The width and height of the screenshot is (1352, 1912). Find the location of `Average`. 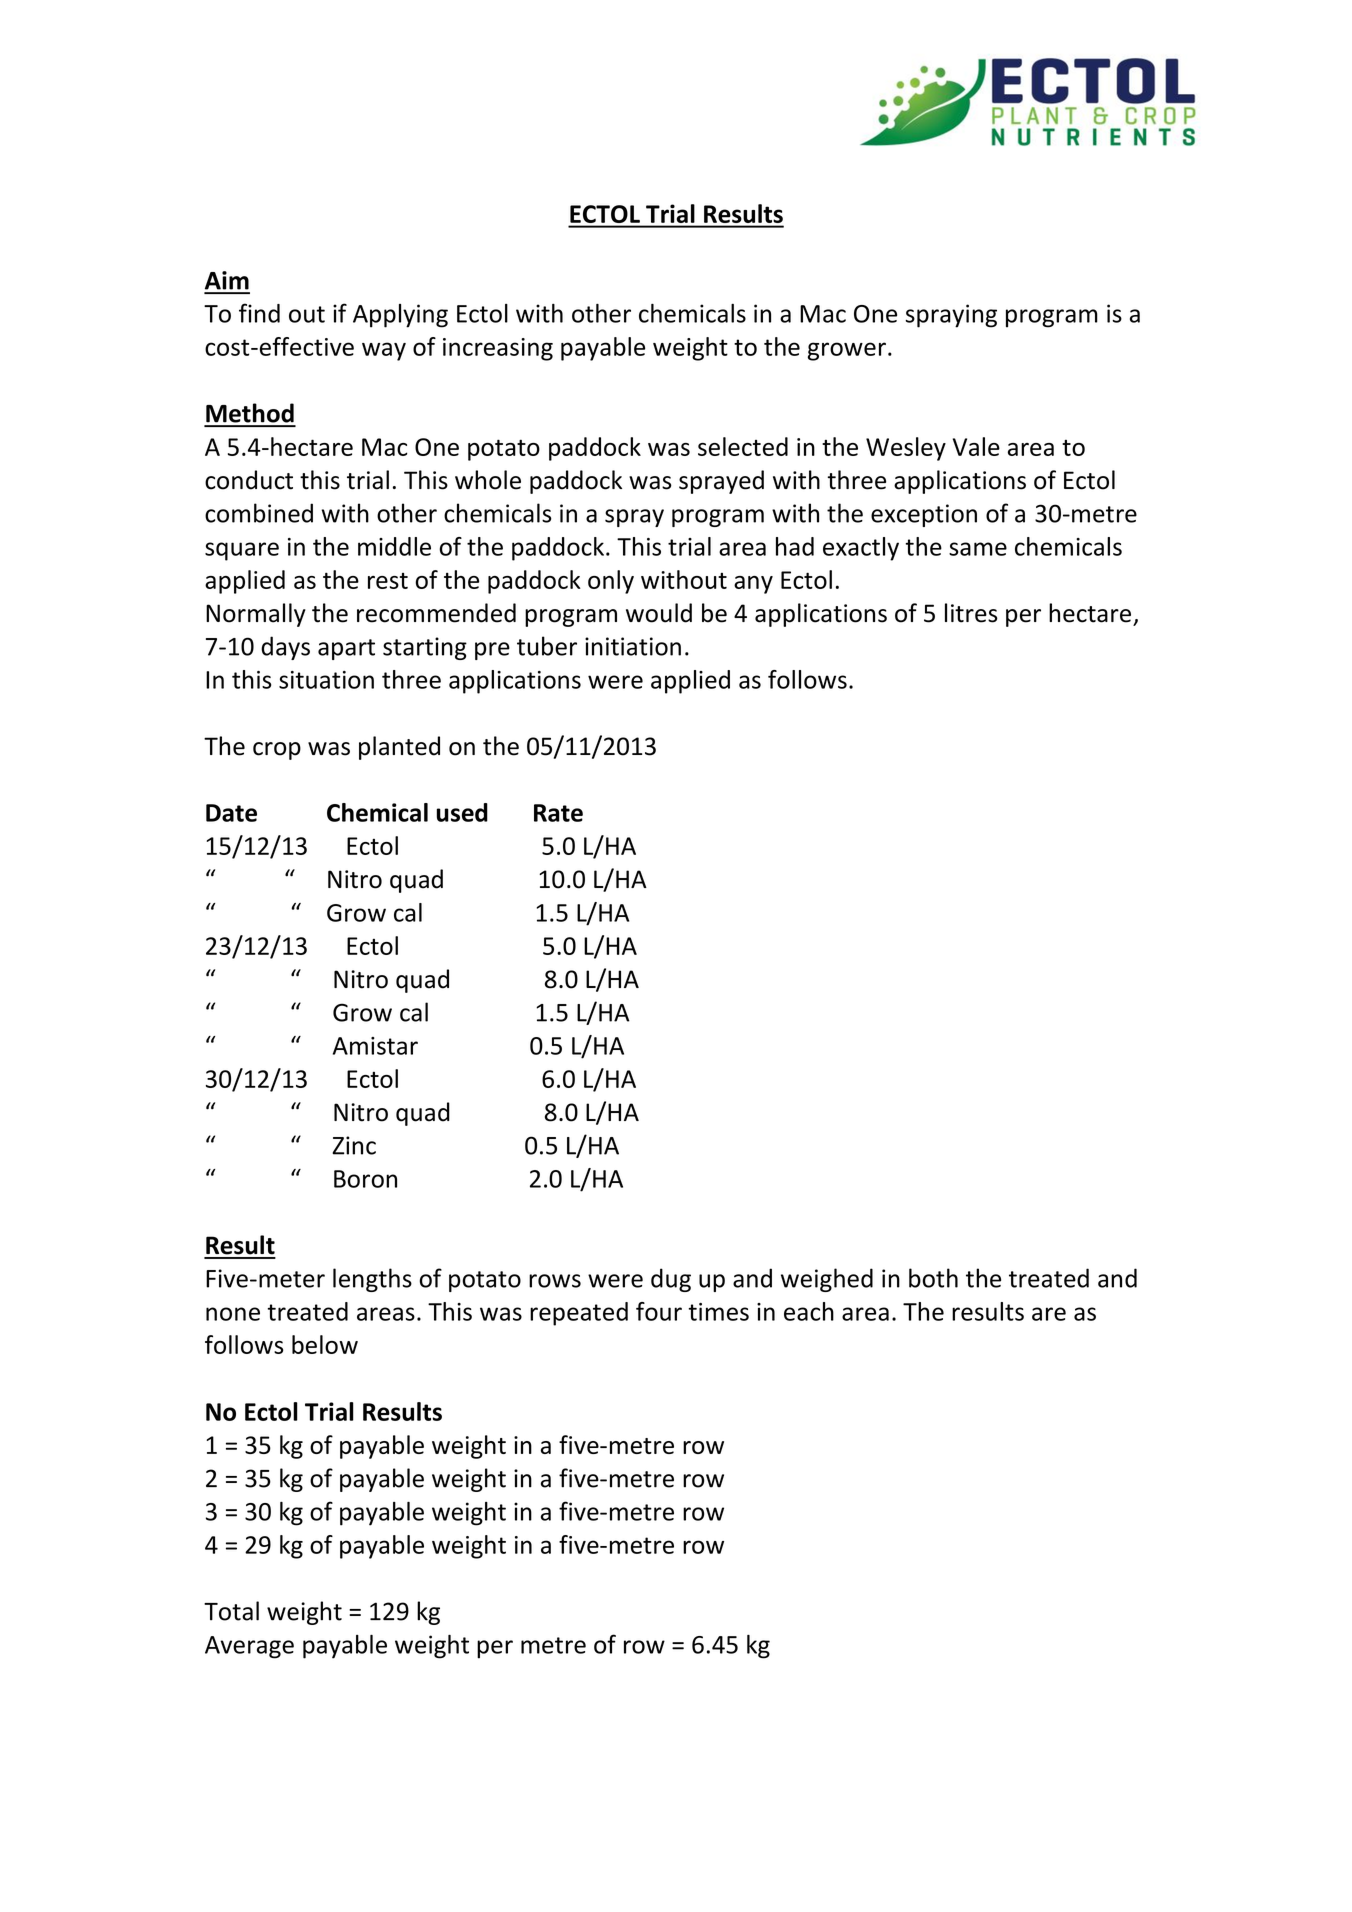

Average is located at coordinates (249, 1647).
